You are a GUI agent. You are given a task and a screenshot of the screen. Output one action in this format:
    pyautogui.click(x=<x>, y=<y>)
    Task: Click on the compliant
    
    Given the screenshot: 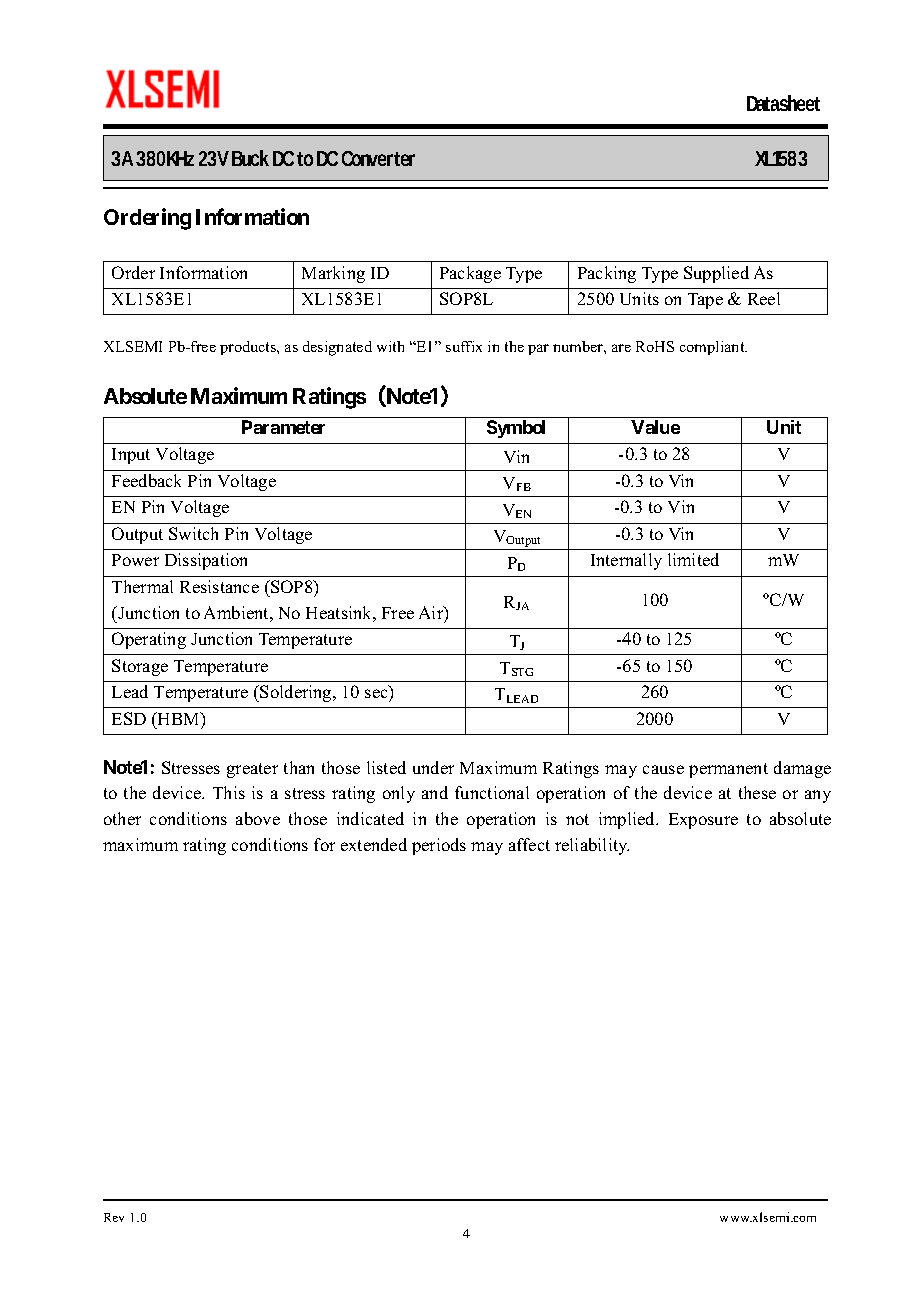 What is the action you would take?
    pyautogui.click(x=713, y=348)
